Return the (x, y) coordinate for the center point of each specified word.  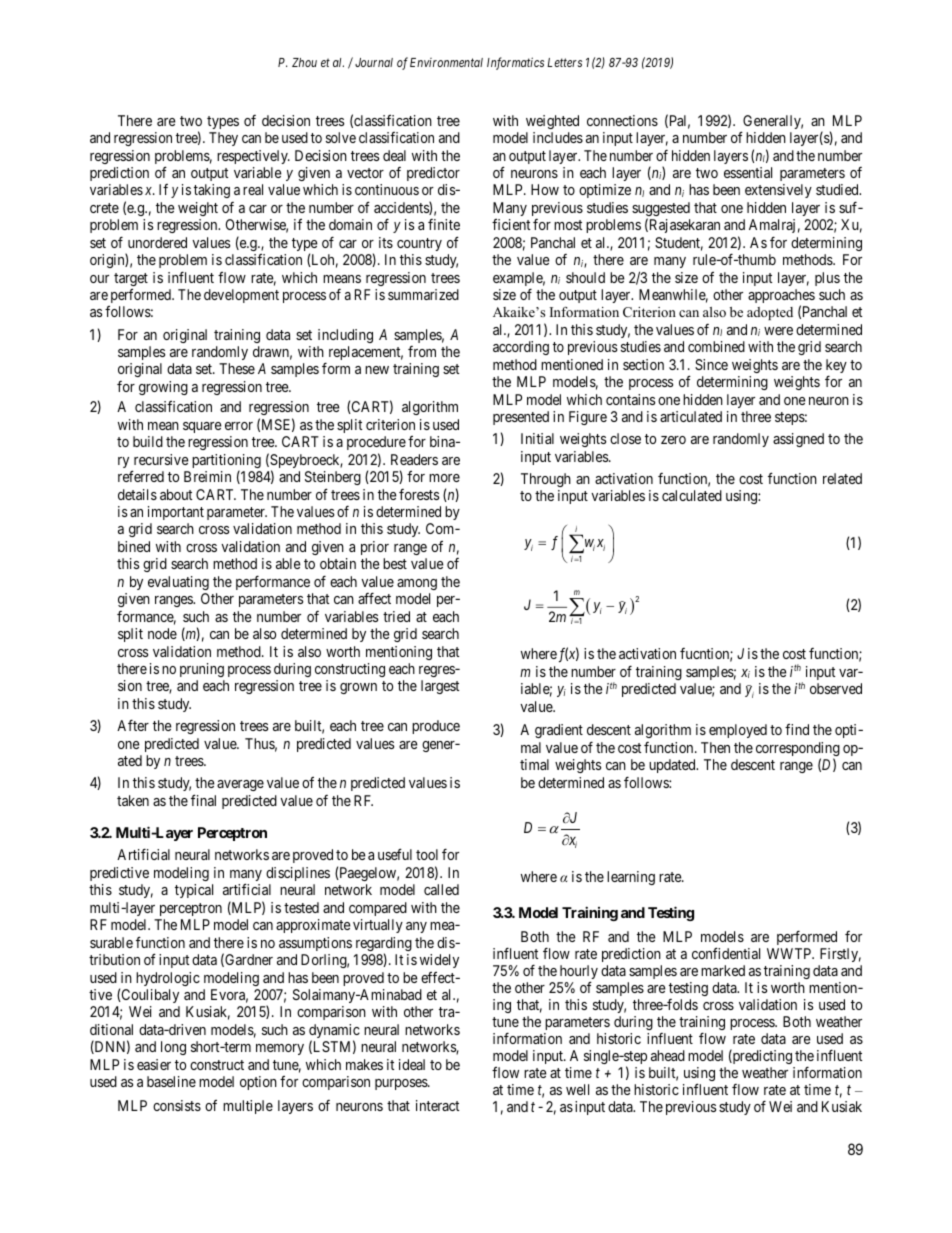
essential (748, 172)
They (223, 139)
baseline (171, 1081)
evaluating (178, 583)
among (417, 584)
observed (836, 688)
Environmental (446, 62)
